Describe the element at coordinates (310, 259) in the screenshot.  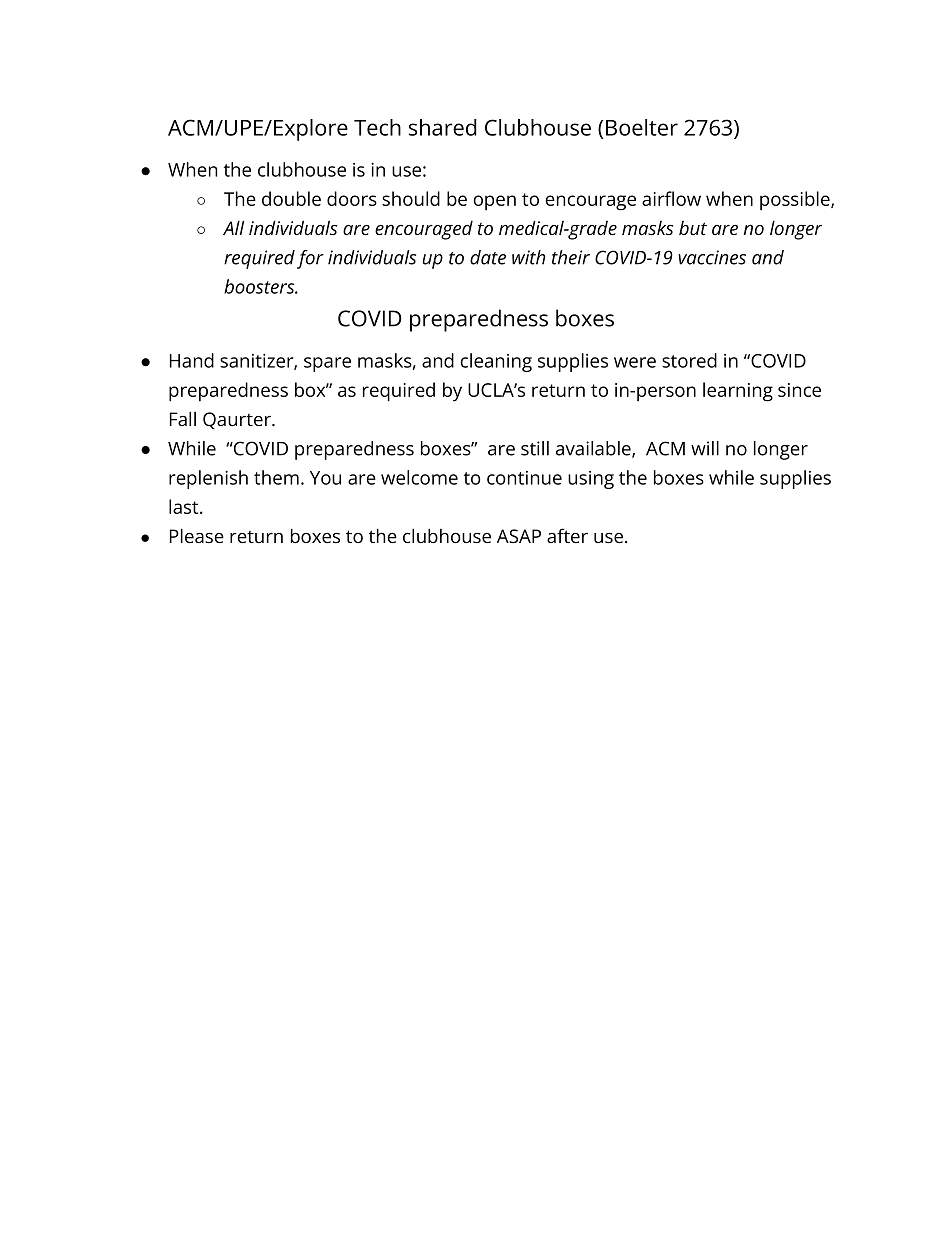
I see `for` at that location.
